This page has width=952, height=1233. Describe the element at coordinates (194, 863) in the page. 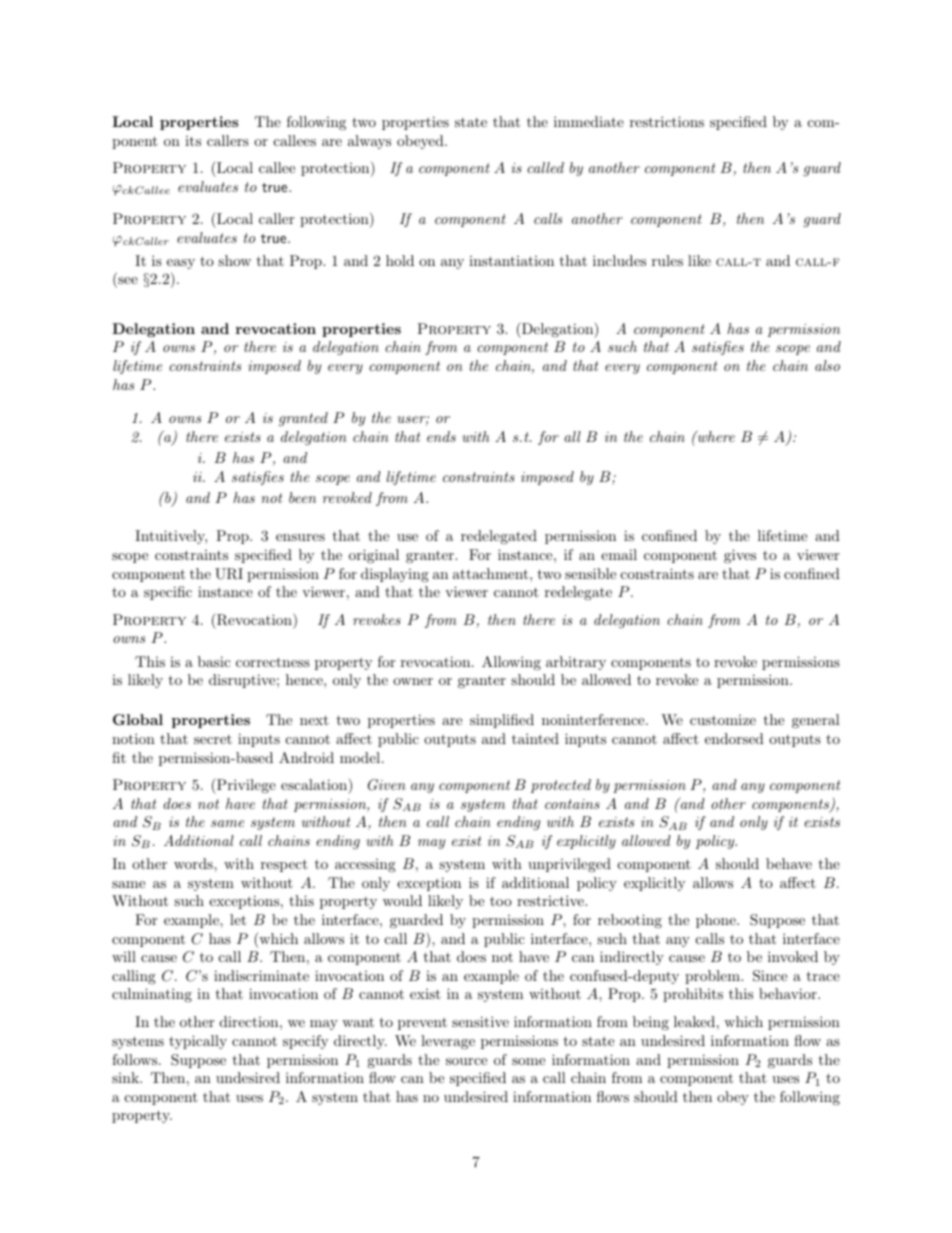

I see `words` at that location.
